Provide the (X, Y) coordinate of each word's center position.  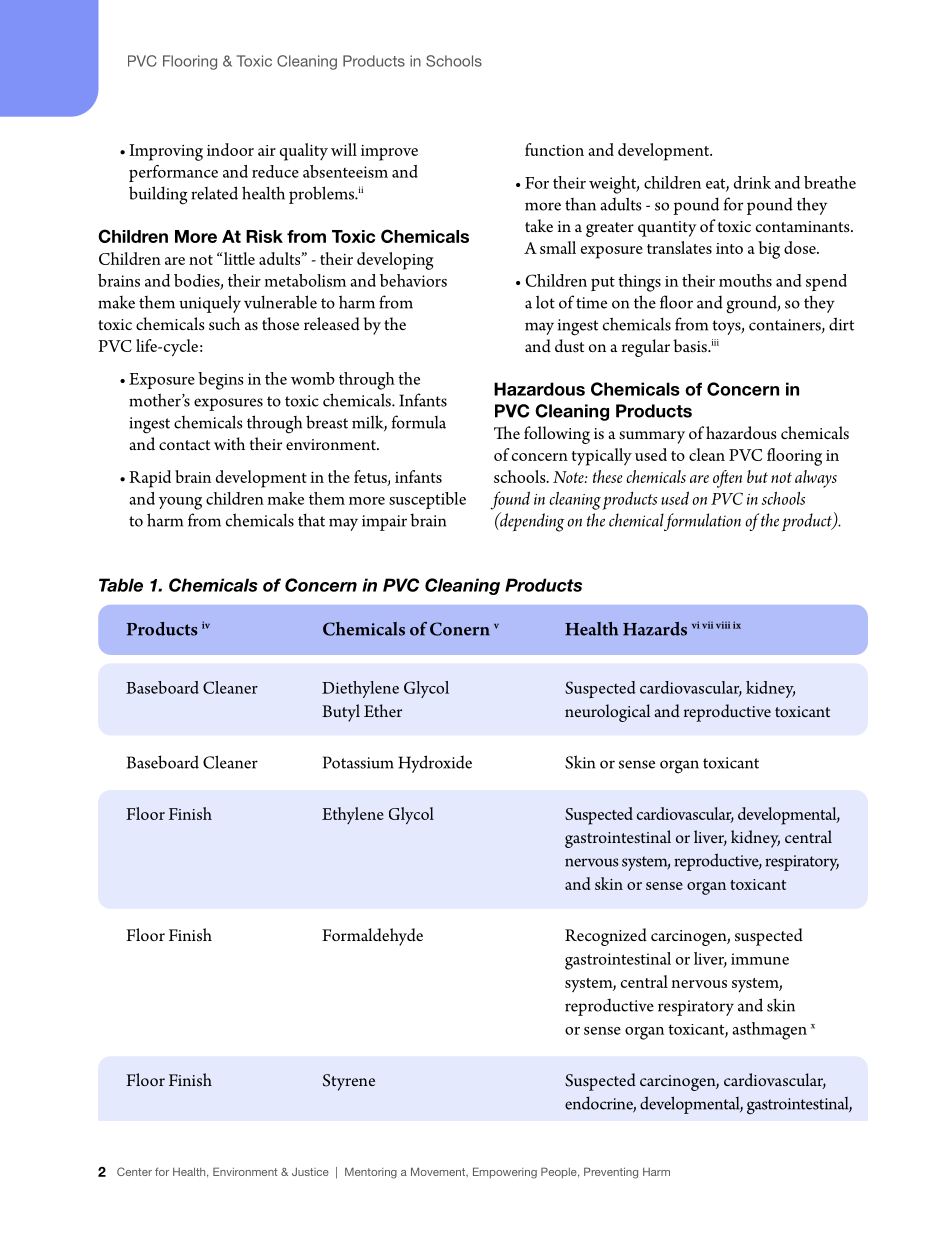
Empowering (505, 1173)
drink (752, 182)
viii (723, 625)
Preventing (611, 1173)
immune (760, 959)
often (727, 479)
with (229, 443)
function (554, 149)
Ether (383, 710)
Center (134, 1171)
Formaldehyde (372, 937)
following (557, 435)
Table (121, 585)
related (214, 193)
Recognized (606, 937)
